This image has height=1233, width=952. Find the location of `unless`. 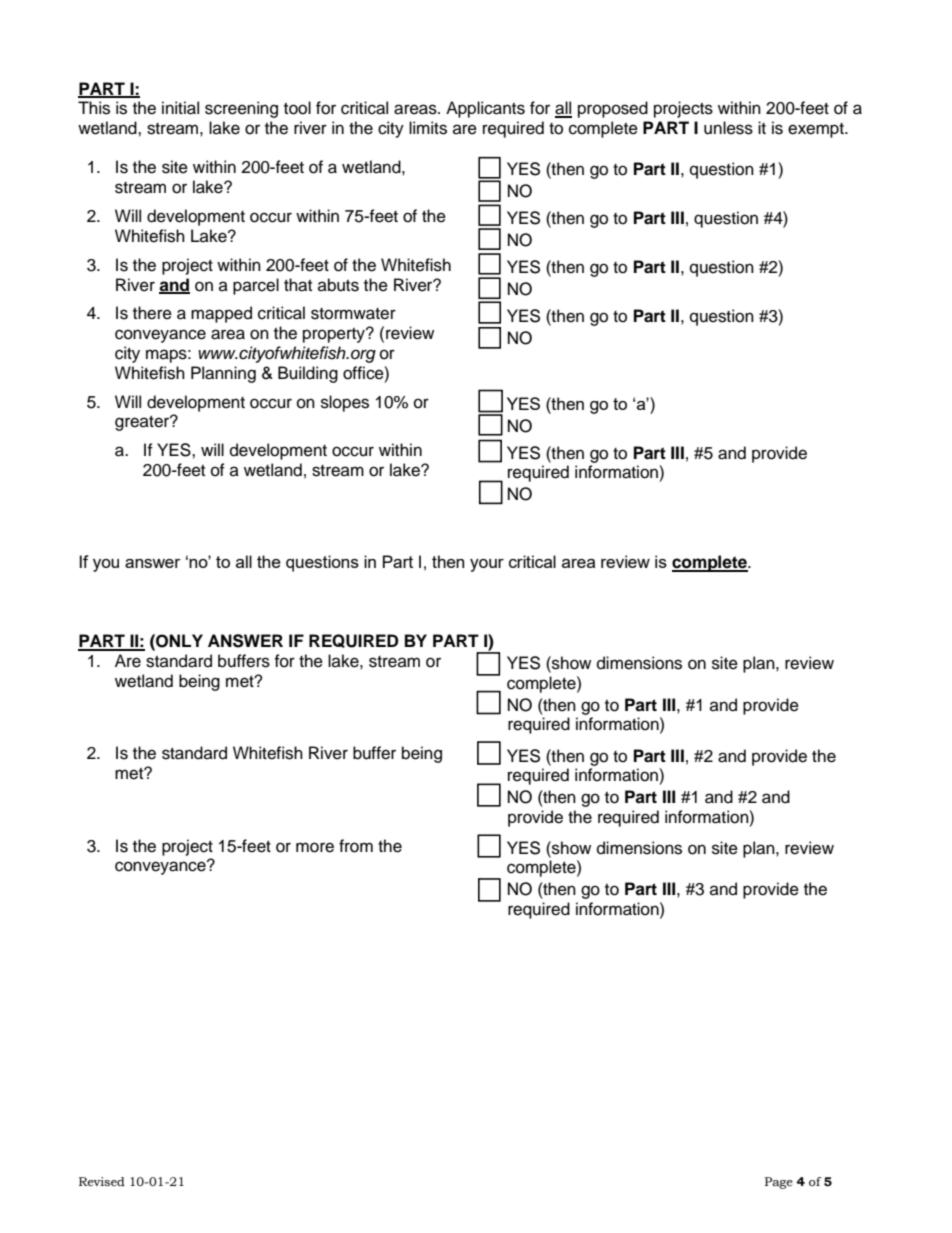

unless is located at coordinates (728, 128).
